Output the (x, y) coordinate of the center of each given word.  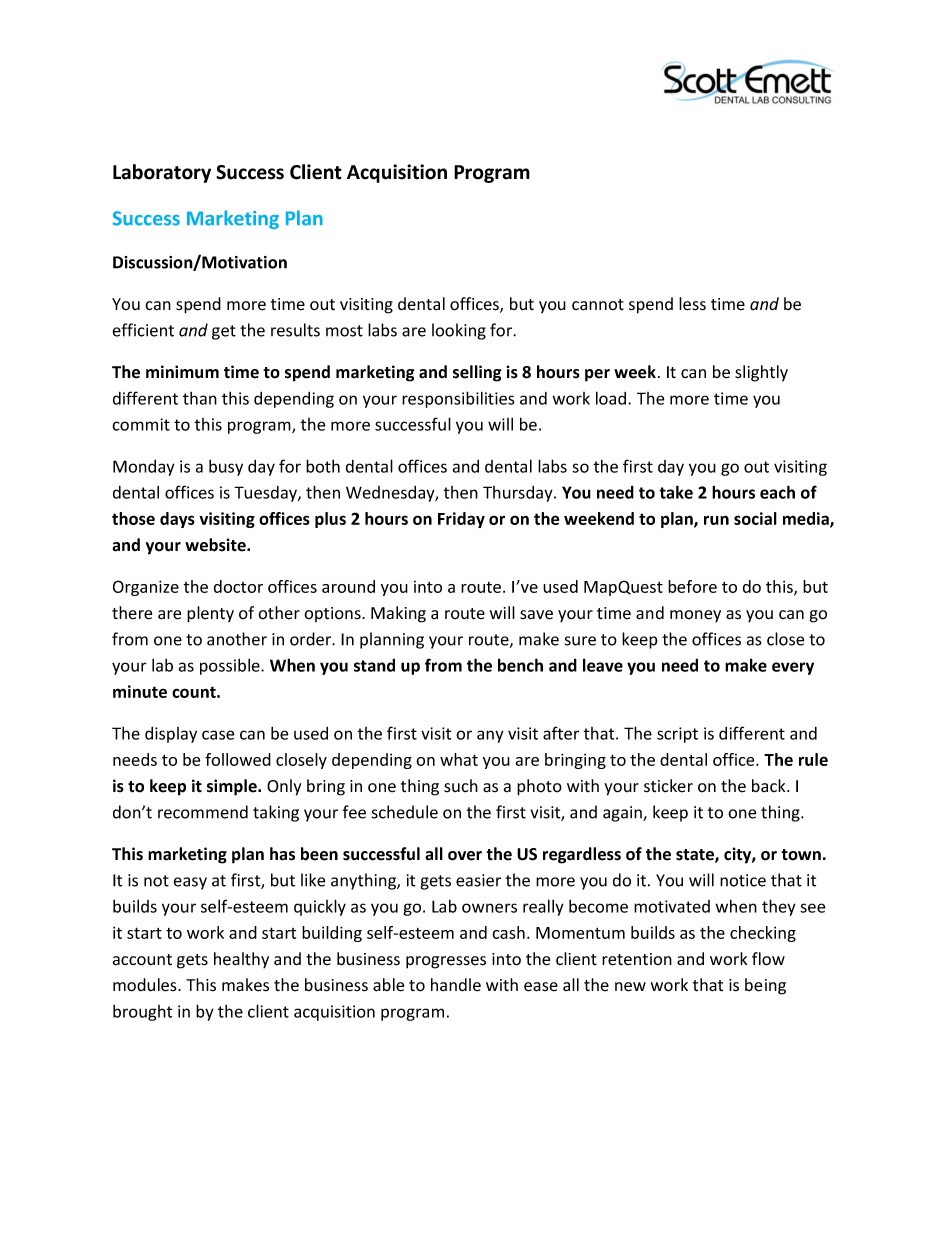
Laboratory (162, 173)
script (677, 735)
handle (456, 985)
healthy (241, 960)
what (459, 759)
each (777, 492)
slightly (761, 373)
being (765, 986)
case (218, 735)
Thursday (519, 494)
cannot (598, 305)
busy (226, 468)
